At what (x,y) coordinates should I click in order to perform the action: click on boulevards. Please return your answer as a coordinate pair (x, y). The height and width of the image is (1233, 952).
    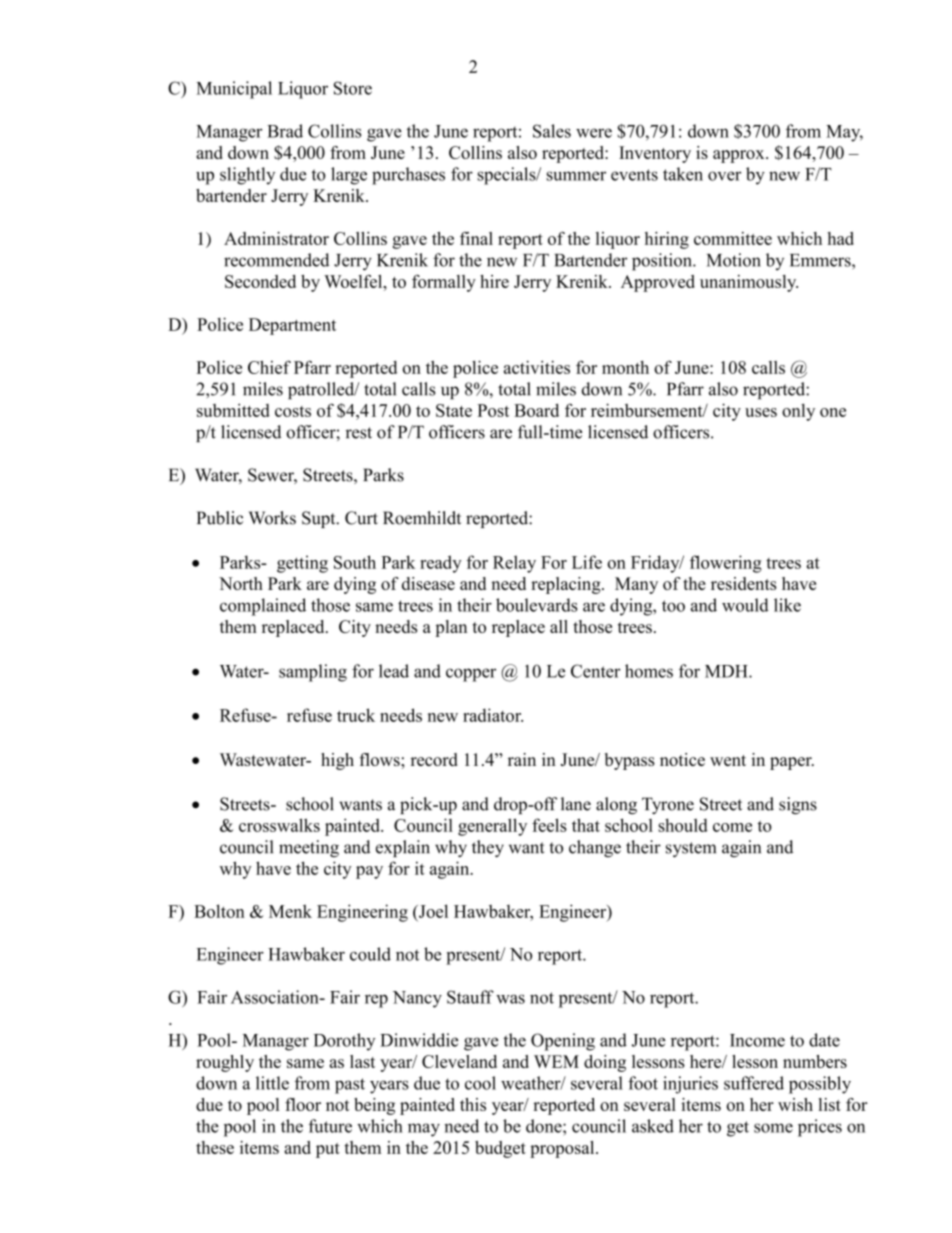
    Looking at the image, I should click on (537, 605).
